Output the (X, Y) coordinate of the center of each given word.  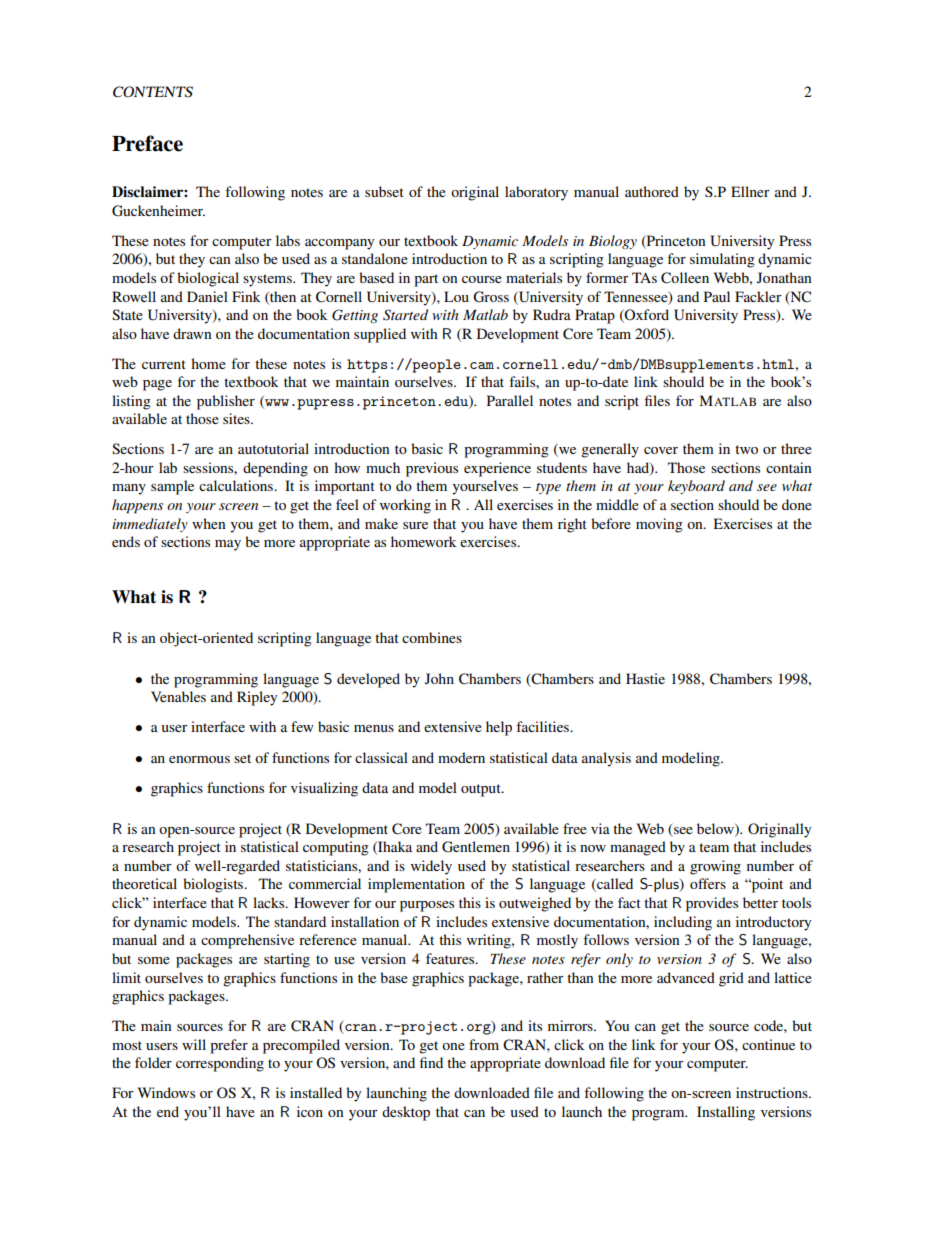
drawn (192, 333)
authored (652, 191)
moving (659, 525)
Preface (147, 143)
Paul (717, 296)
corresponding (220, 1064)
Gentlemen (476, 847)
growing (715, 867)
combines (432, 637)
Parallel (510, 400)
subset (384, 191)
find (431, 1062)
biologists (214, 885)
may (228, 545)
